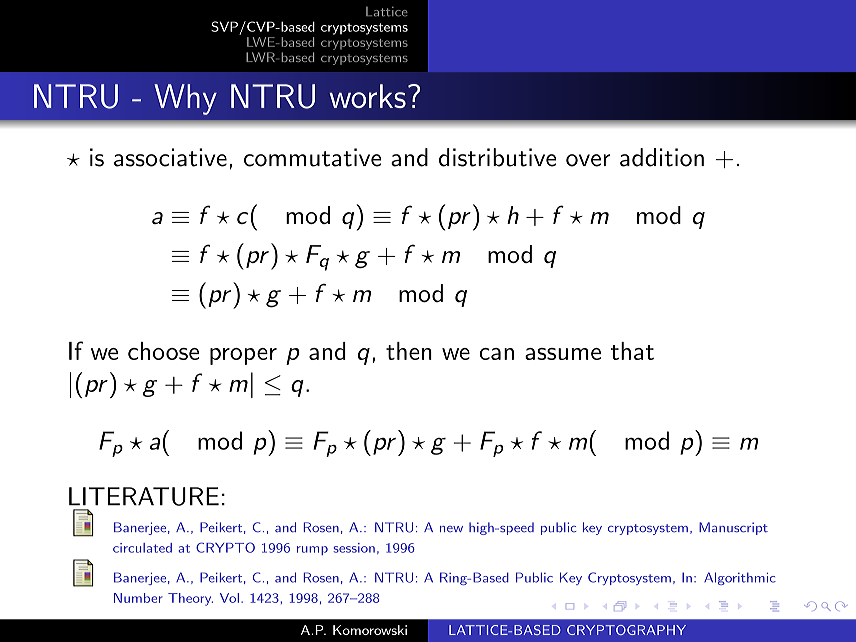  What do you see at coordinates (740, 578) in the screenshot?
I see `Algorithmic` at bounding box center [740, 578].
